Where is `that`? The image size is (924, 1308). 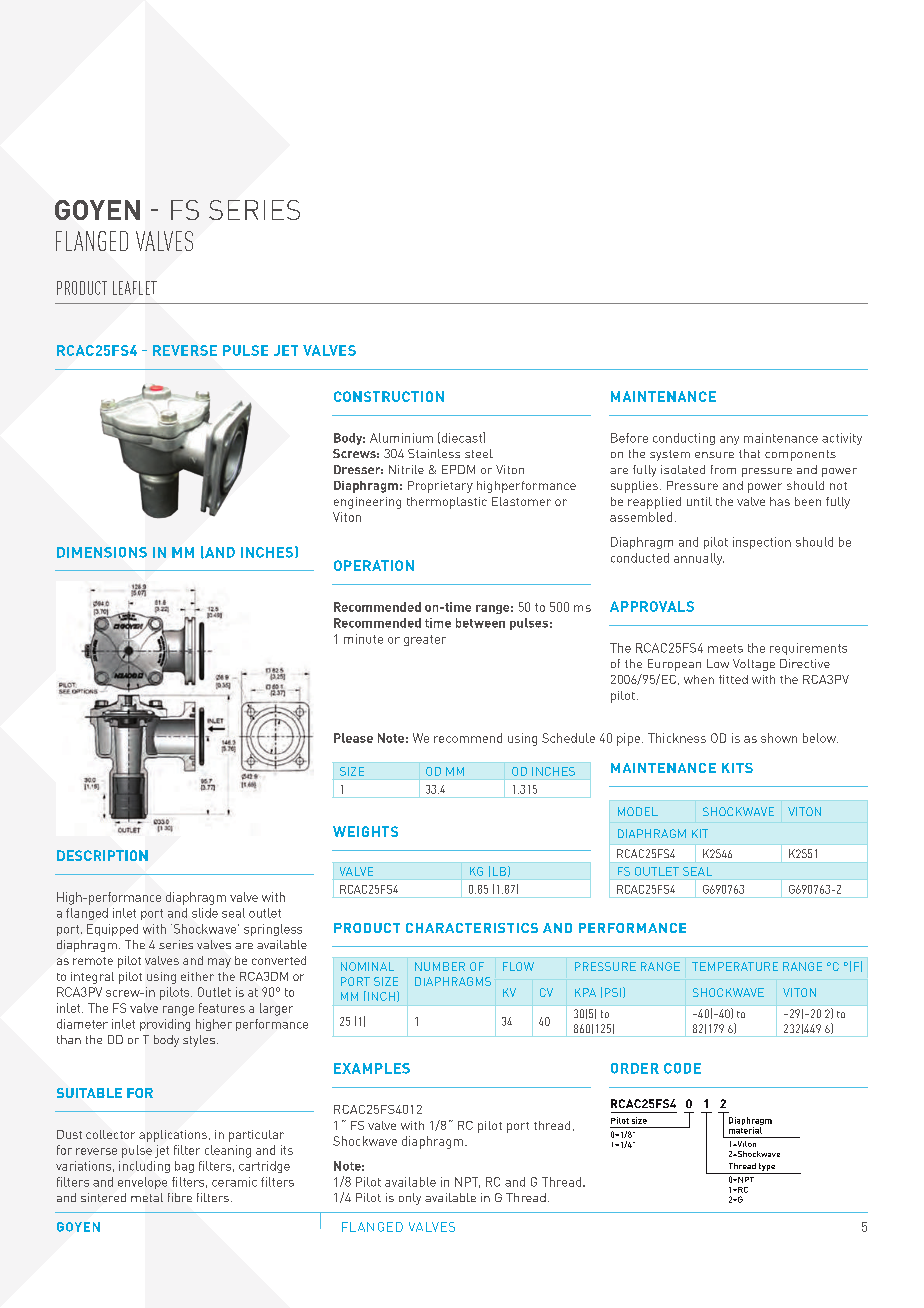 that is located at coordinates (749, 453).
